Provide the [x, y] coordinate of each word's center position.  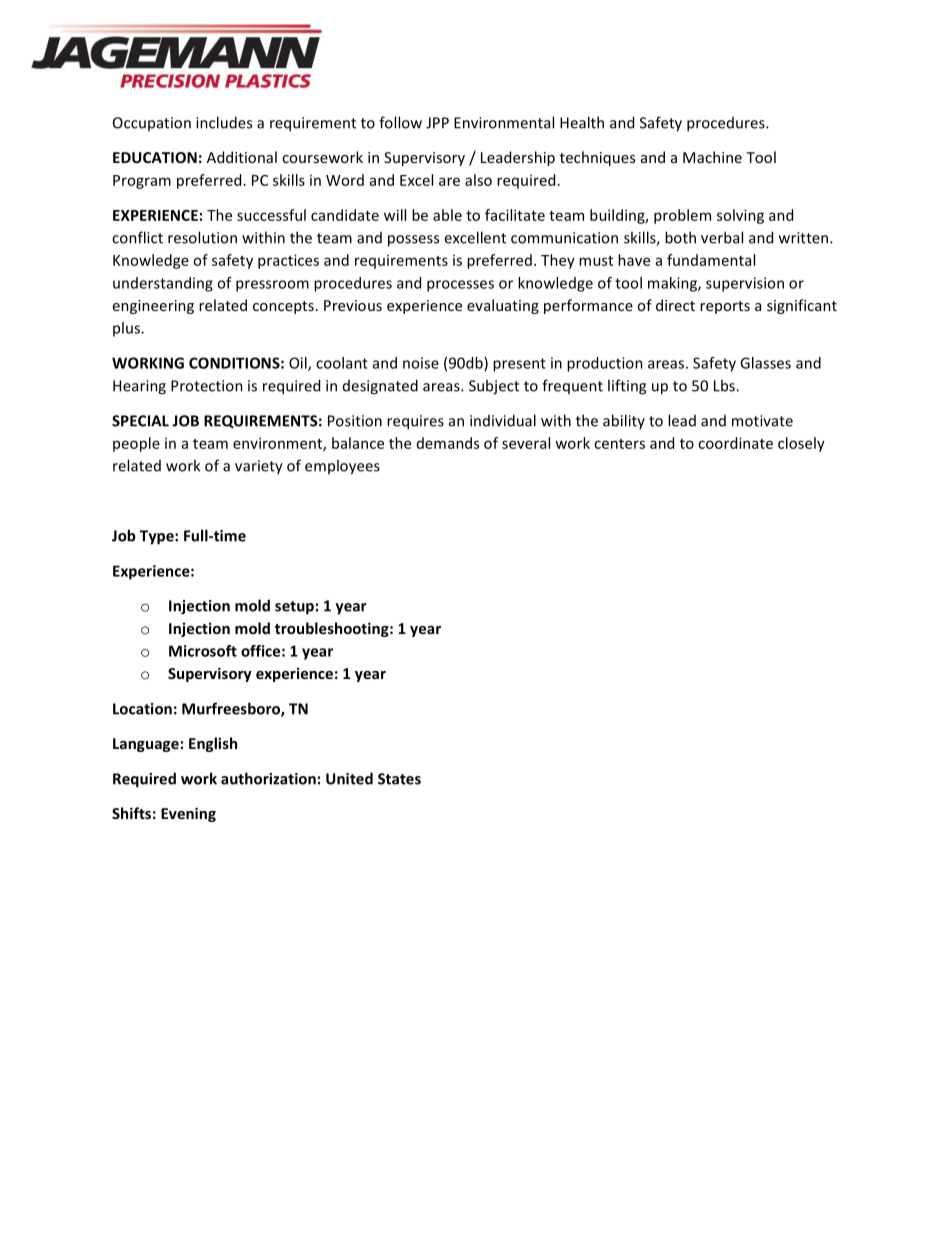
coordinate [735, 443]
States [399, 779]
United [349, 778]
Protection [207, 386]
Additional [242, 157]
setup [294, 608]
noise [421, 363]
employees [342, 467]
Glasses [765, 363]
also [478, 180]
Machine [712, 157]
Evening [188, 814]
